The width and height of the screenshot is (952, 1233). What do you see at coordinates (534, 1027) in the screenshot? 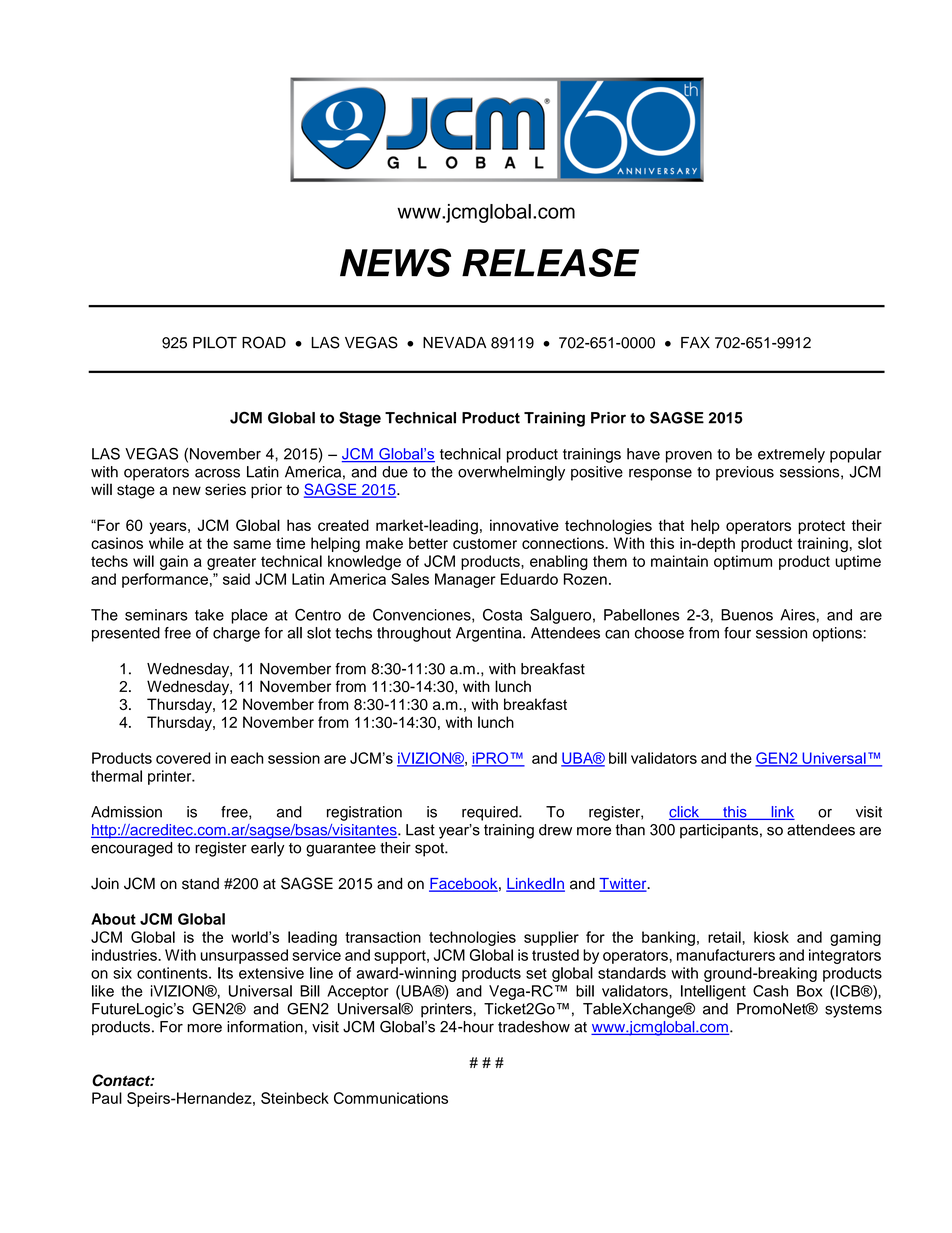
I see `tradeshow` at bounding box center [534, 1027].
